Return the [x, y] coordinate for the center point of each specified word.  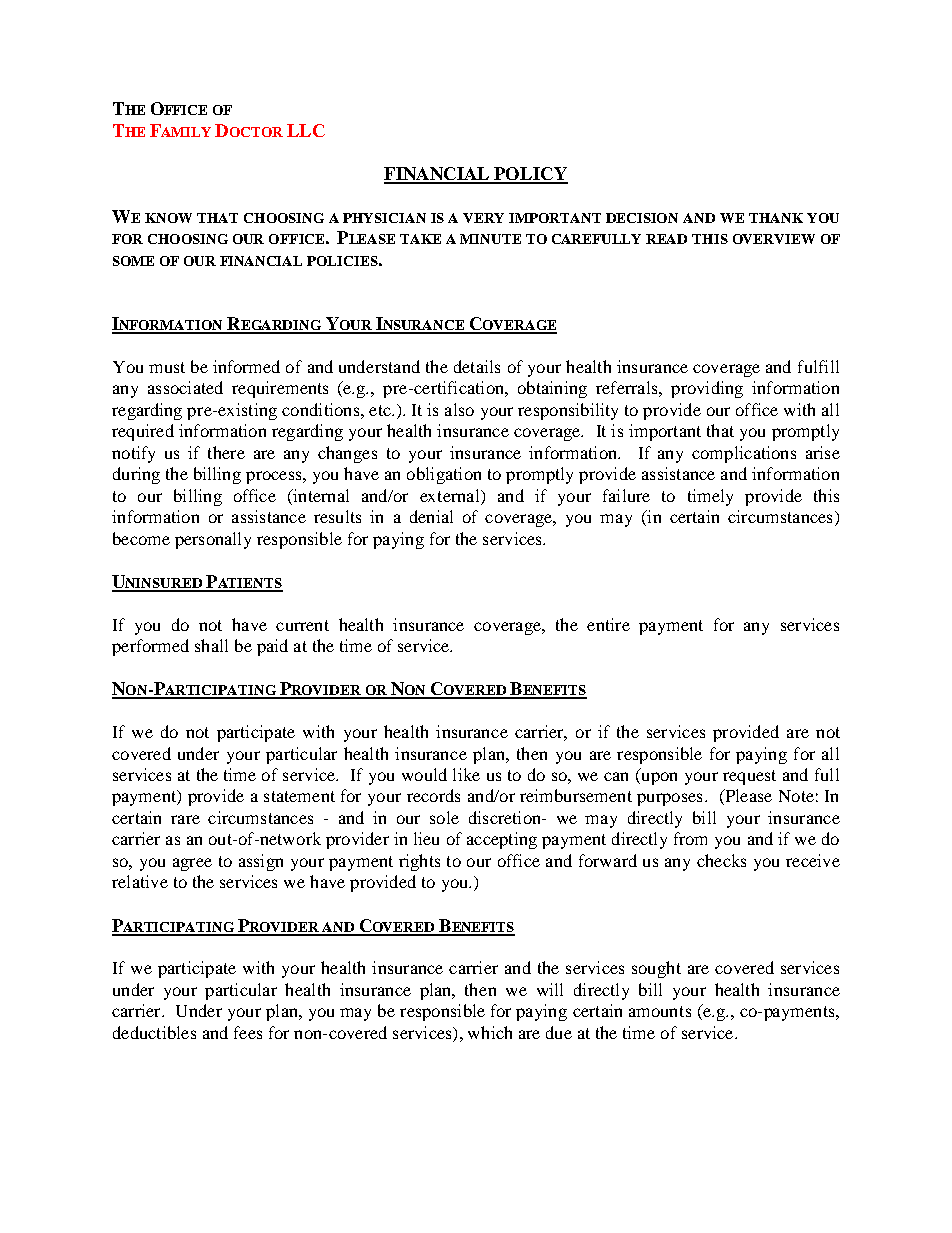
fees [248, 1032]
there [226, 452]
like [466, 774]
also [459, 409]
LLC [306, 130]
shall [211, 645]
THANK [776, 218]
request [749, 777]
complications [744, 454]
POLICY [530, 175]
